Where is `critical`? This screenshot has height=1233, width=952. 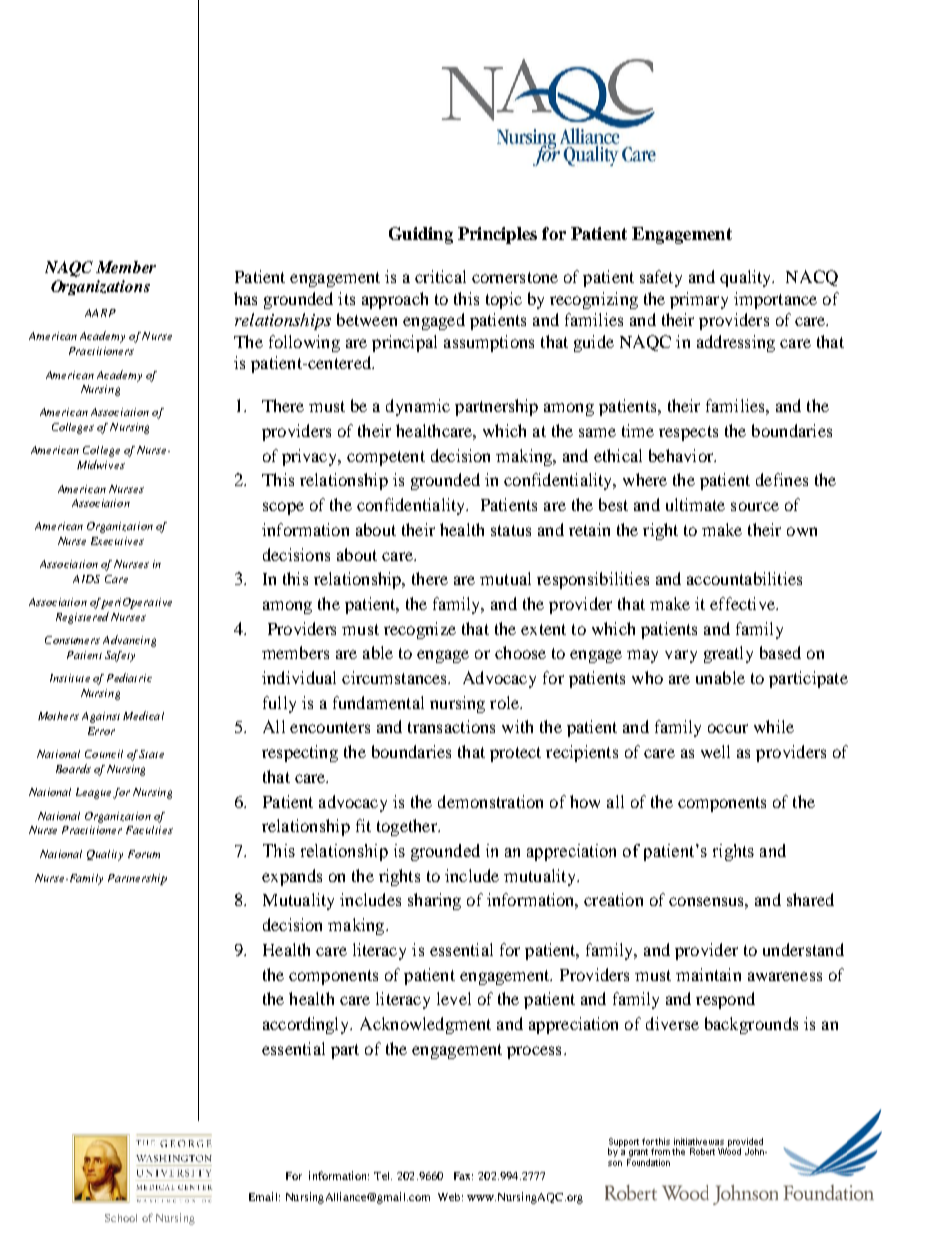 critical is located at coordinates (440, 276).
